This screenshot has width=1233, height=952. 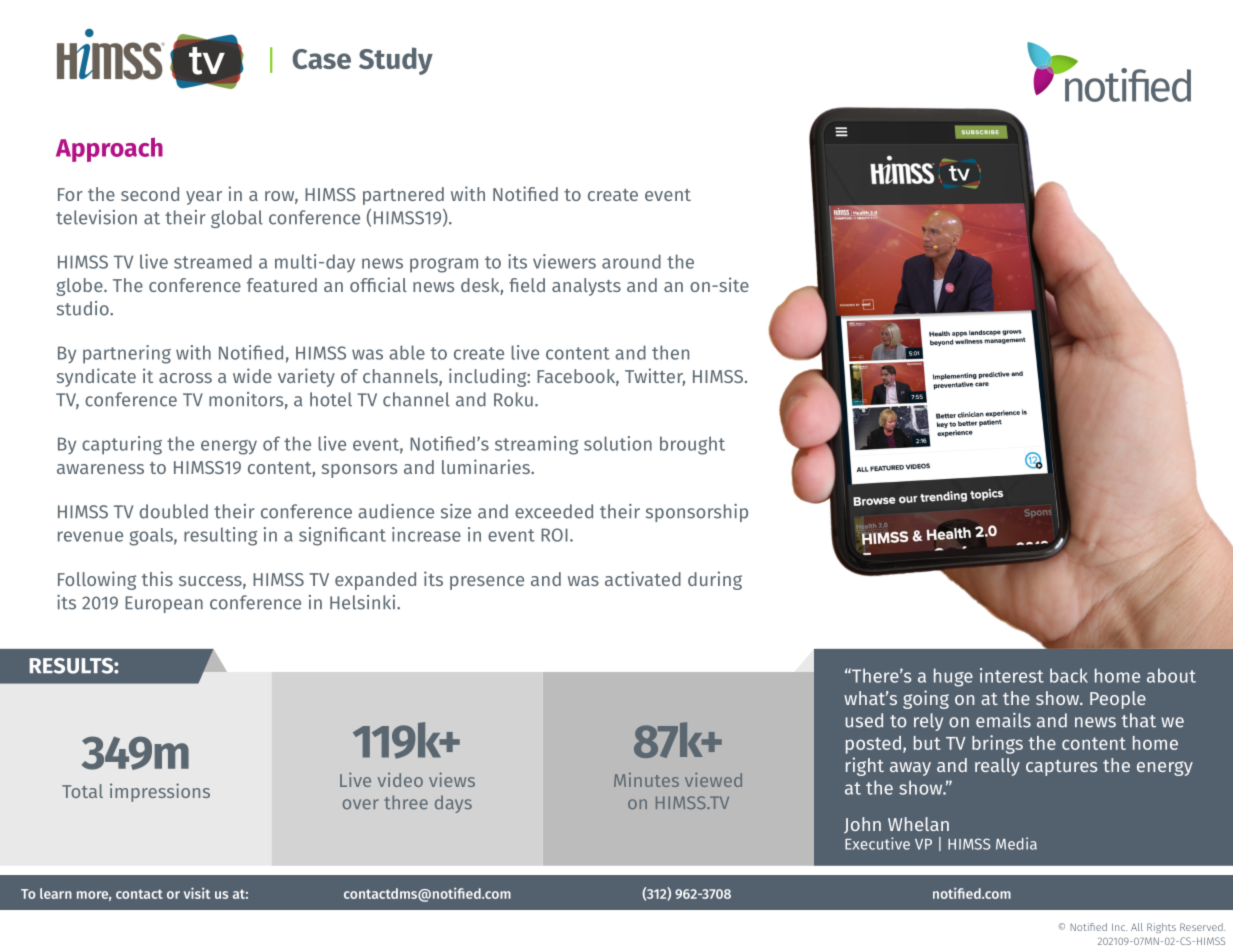 I want to click on then, so click(x=670, y=352).
